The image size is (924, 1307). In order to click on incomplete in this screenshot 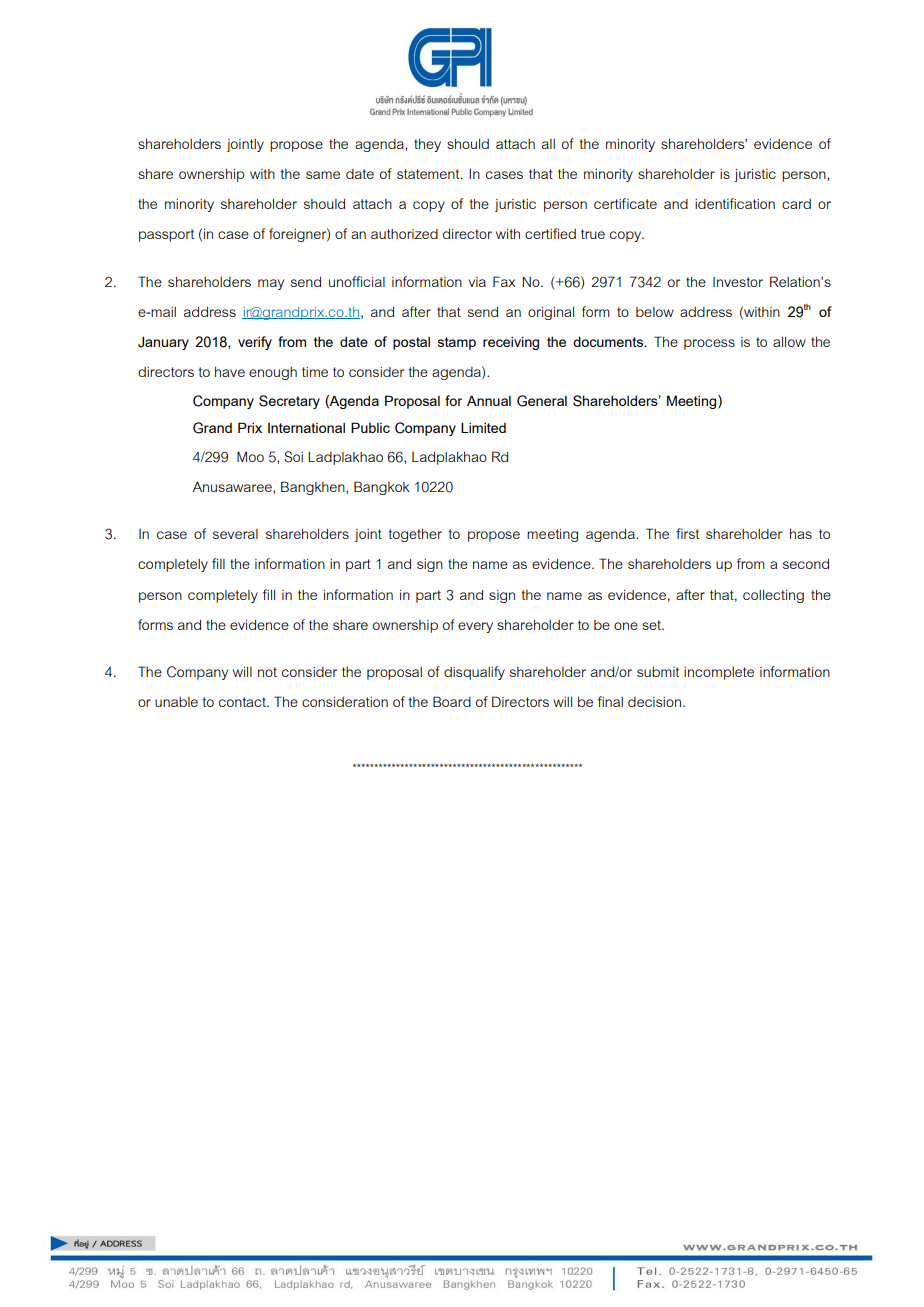, I will do `click(719, 673)`.
